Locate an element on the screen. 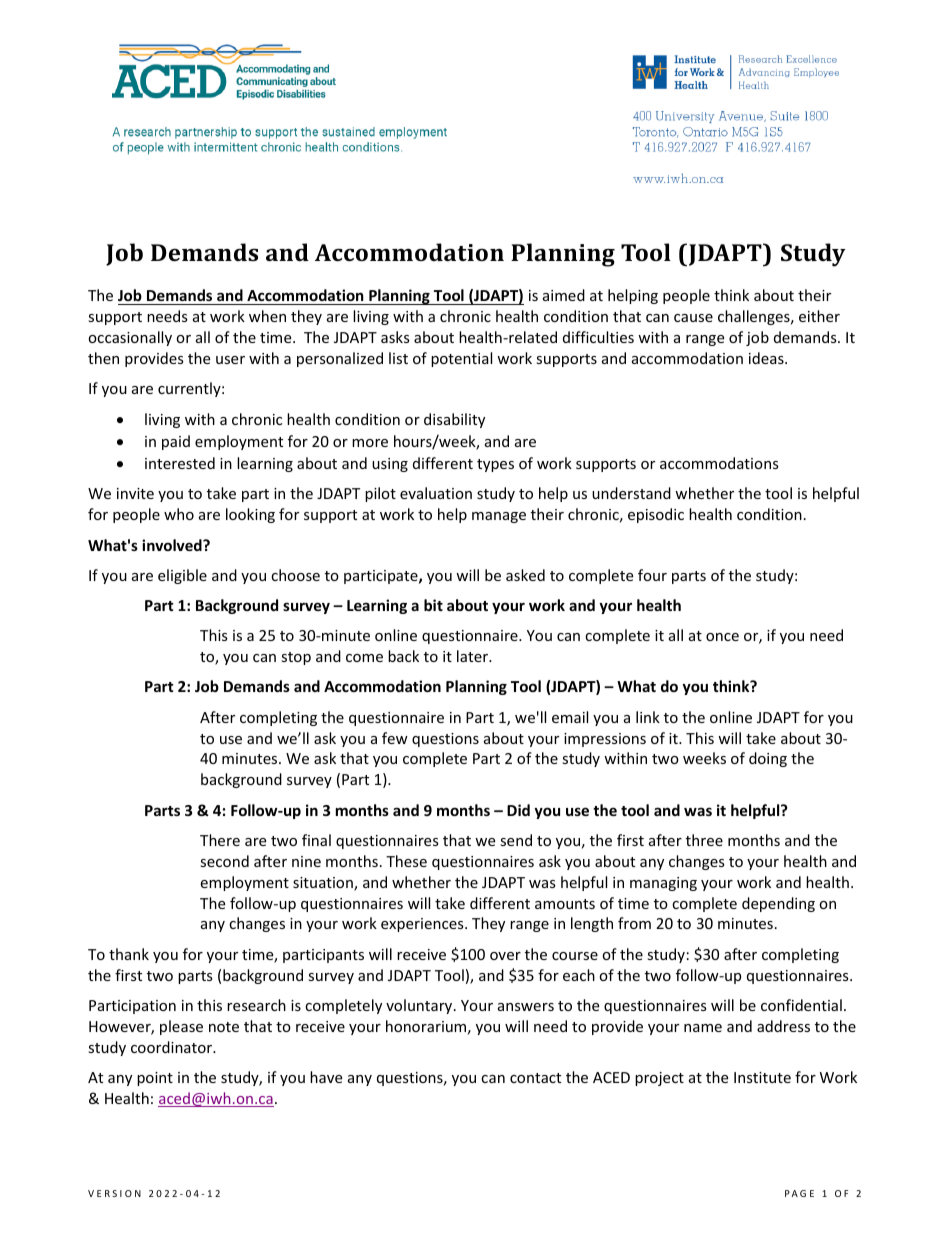 This screenshot has height=1233, width=952. coordinator is located at coordinates (173, 1047).
